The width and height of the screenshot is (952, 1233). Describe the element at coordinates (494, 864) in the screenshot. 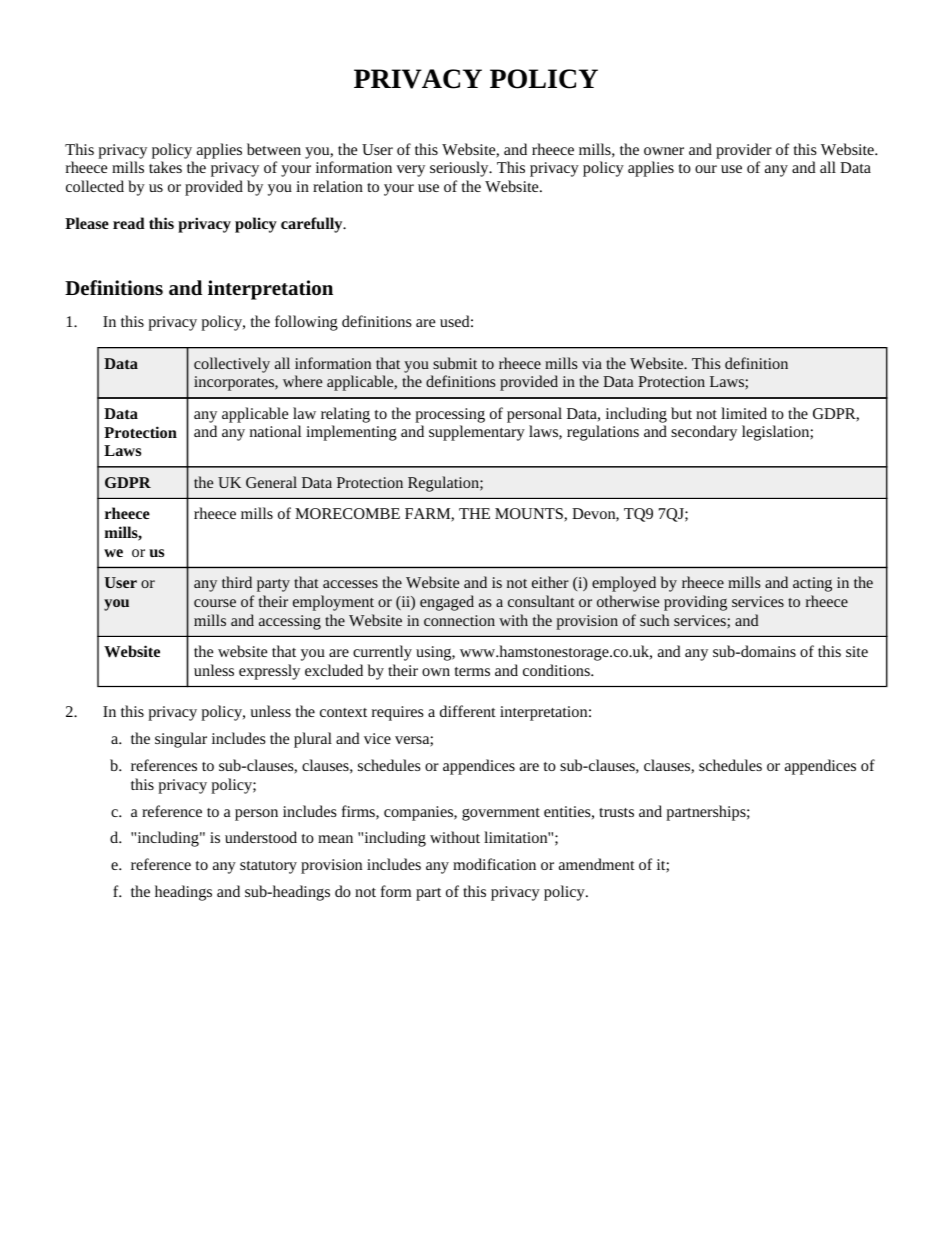

I see `modification` at that location.
